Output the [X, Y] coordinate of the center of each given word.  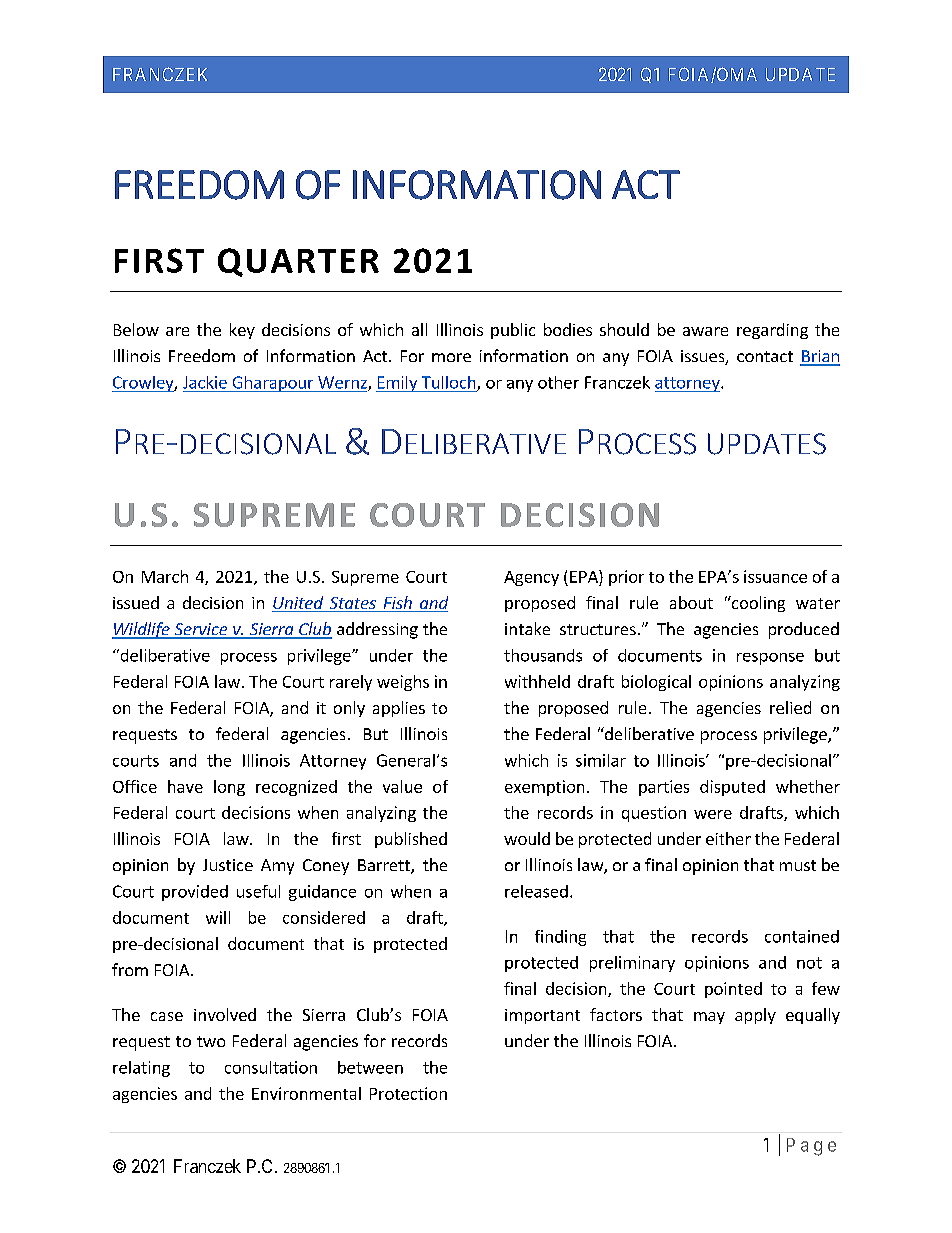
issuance [775, 576]
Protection [408, 1093]
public [513, 331]
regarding [772, 331]
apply [755, 1016]
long [229, 788]
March [165, 576]
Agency [531, 578]
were [713, 814]
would [527, 838]
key [242, 331]
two [211, 1041]
